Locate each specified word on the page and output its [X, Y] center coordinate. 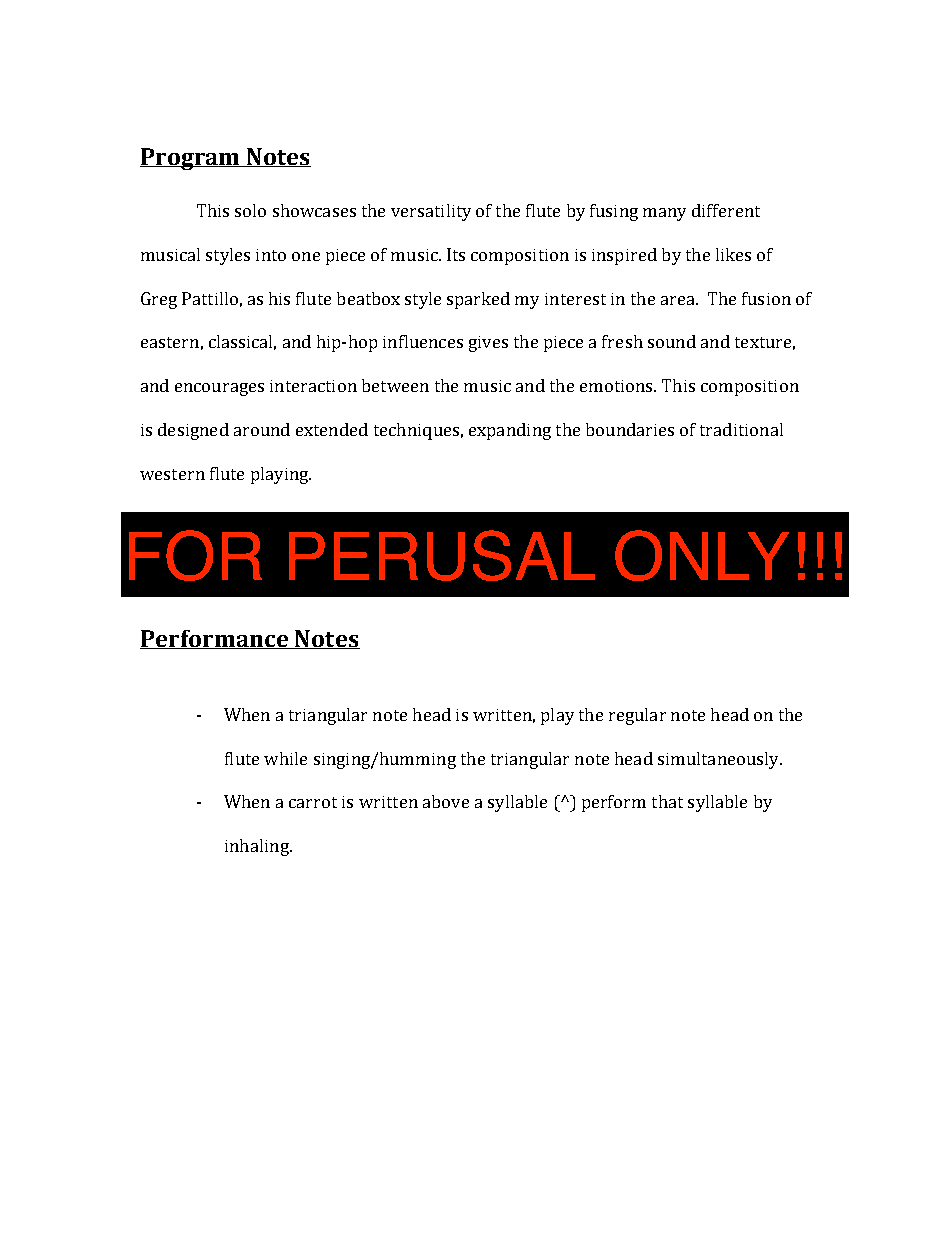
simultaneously [719, 760]
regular [637, 716]
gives [488, 344]
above [446, 801]
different [726, 210]
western [172, 474]
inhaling [258, 847]
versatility [431, 212]
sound [672, 341]
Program [191, 159]
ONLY [702, 555]
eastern [170, 342]
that [667, 801]
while [285, 758]
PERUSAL [442, 555]
